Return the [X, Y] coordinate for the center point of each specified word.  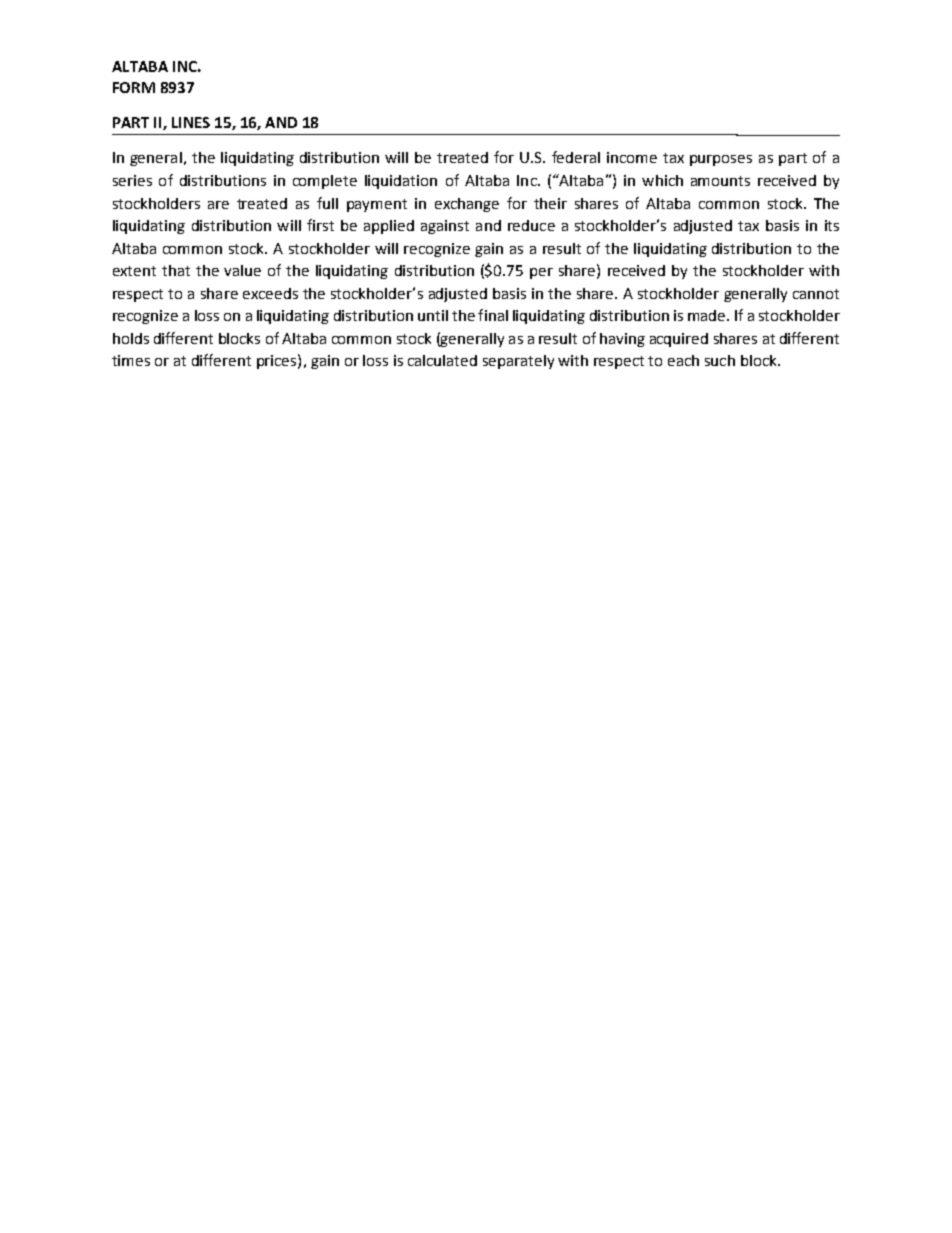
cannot [816, 294]
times [131, 360]
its [832, 225]
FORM [134, 87]
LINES [191, 122]
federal [576, 157]
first [320, 225]
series [132, 180]
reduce [531, 225]
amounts [720, 181]
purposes [721, 160]
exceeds [270, 293]
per [541, 273]
